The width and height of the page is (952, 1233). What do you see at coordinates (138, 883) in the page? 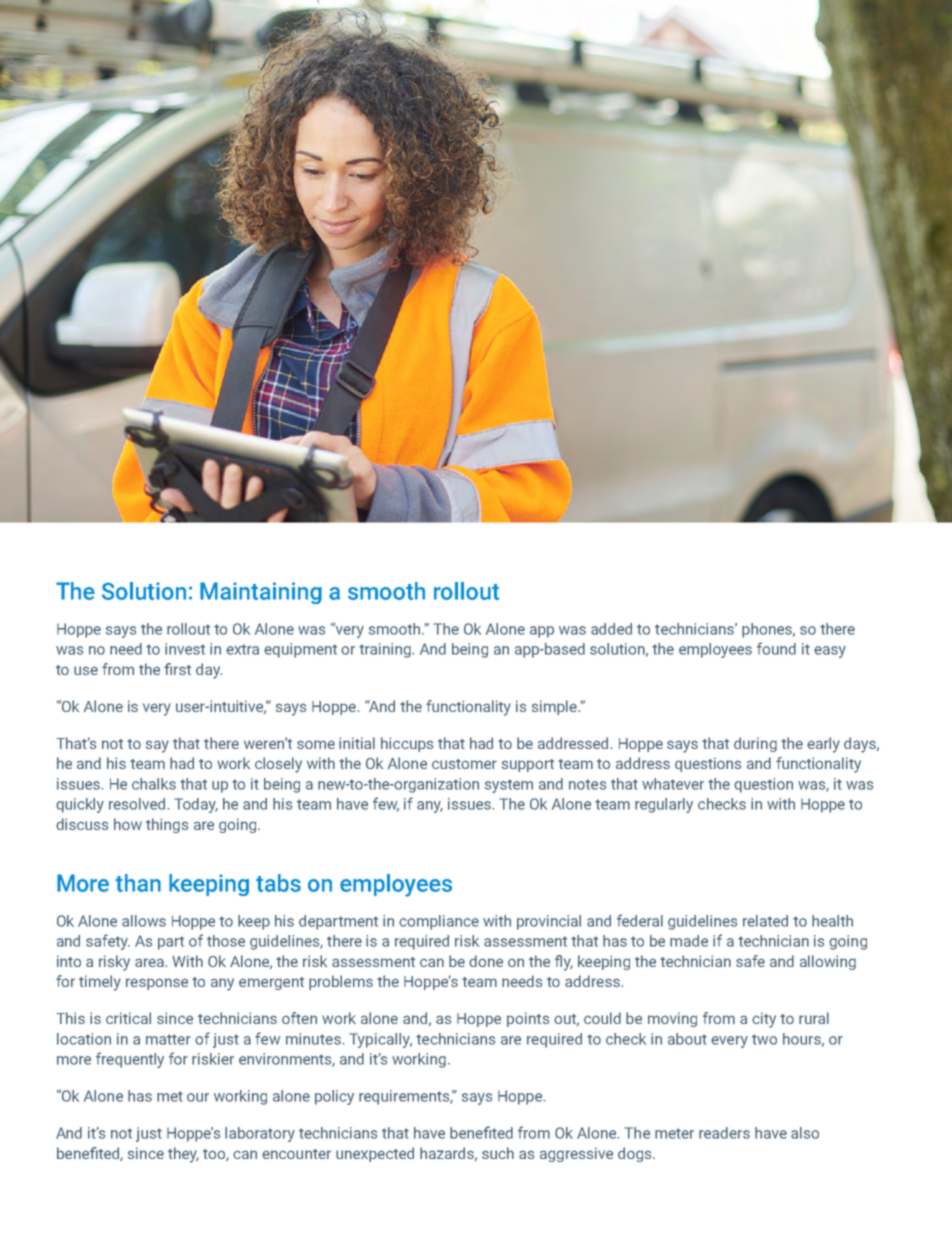
I see `than` at bounding box center [138, 883].
